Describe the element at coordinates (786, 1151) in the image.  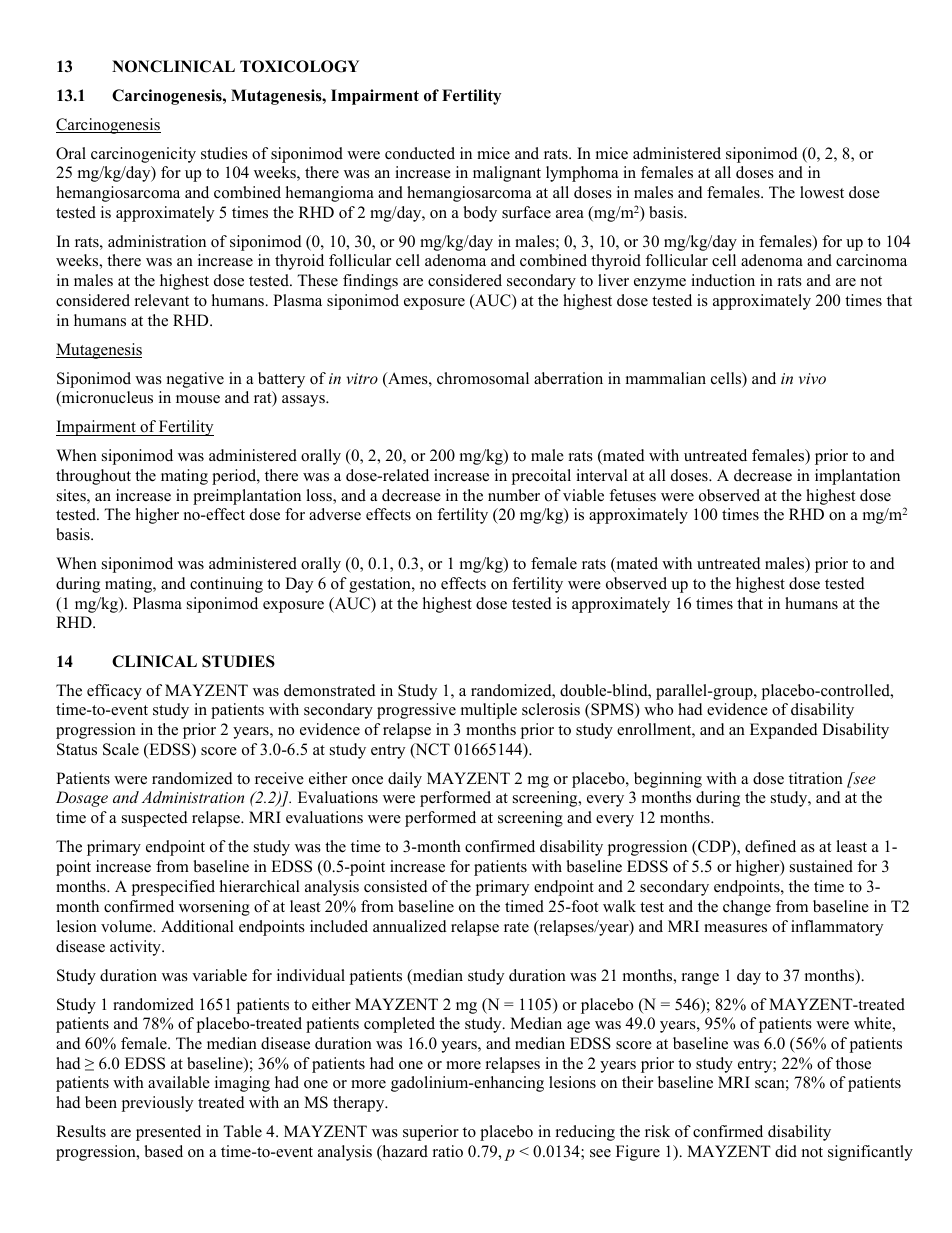
I see `did` at that location.
